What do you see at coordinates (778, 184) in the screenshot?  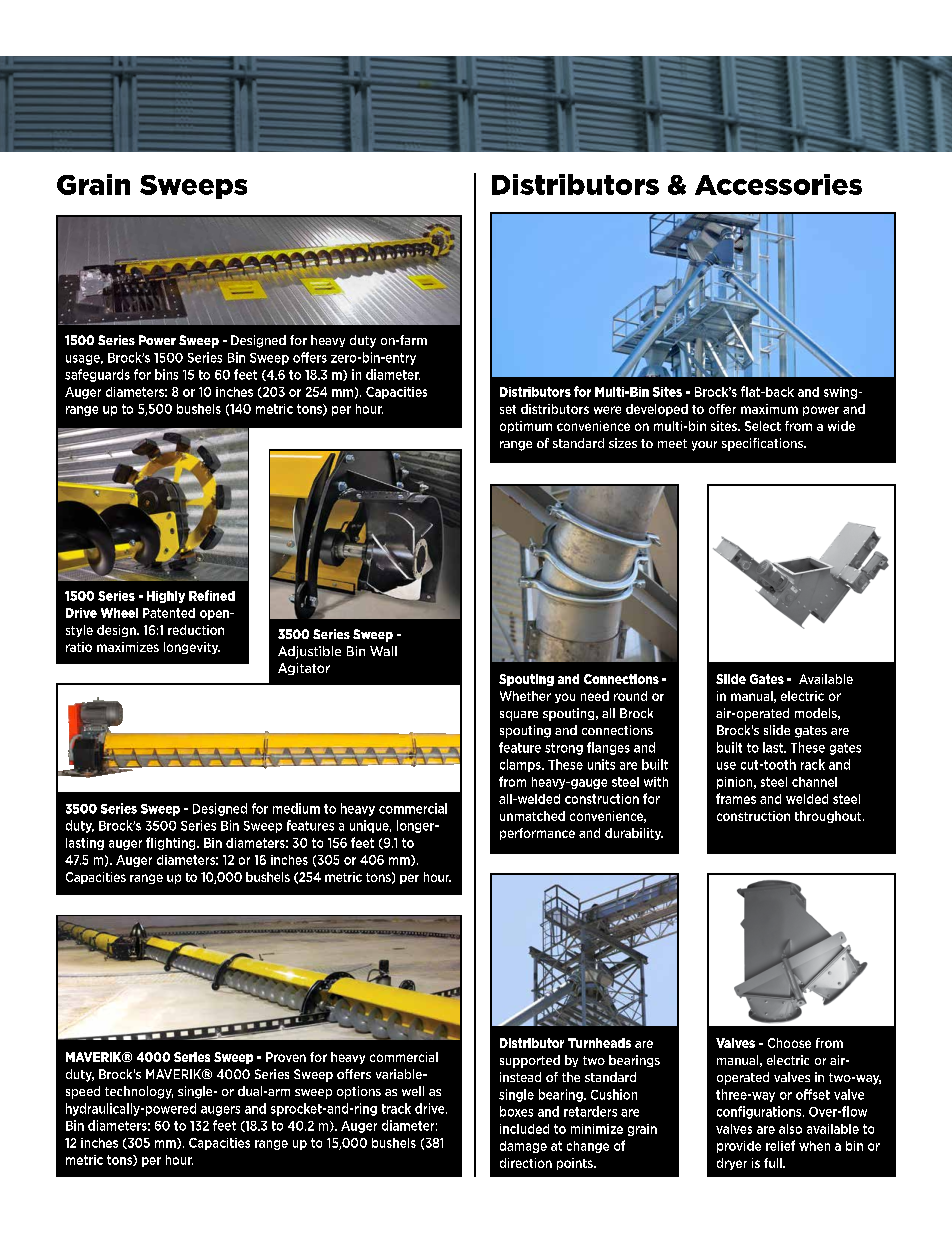 I see `Accessories` at bounding box center [778, 184].
